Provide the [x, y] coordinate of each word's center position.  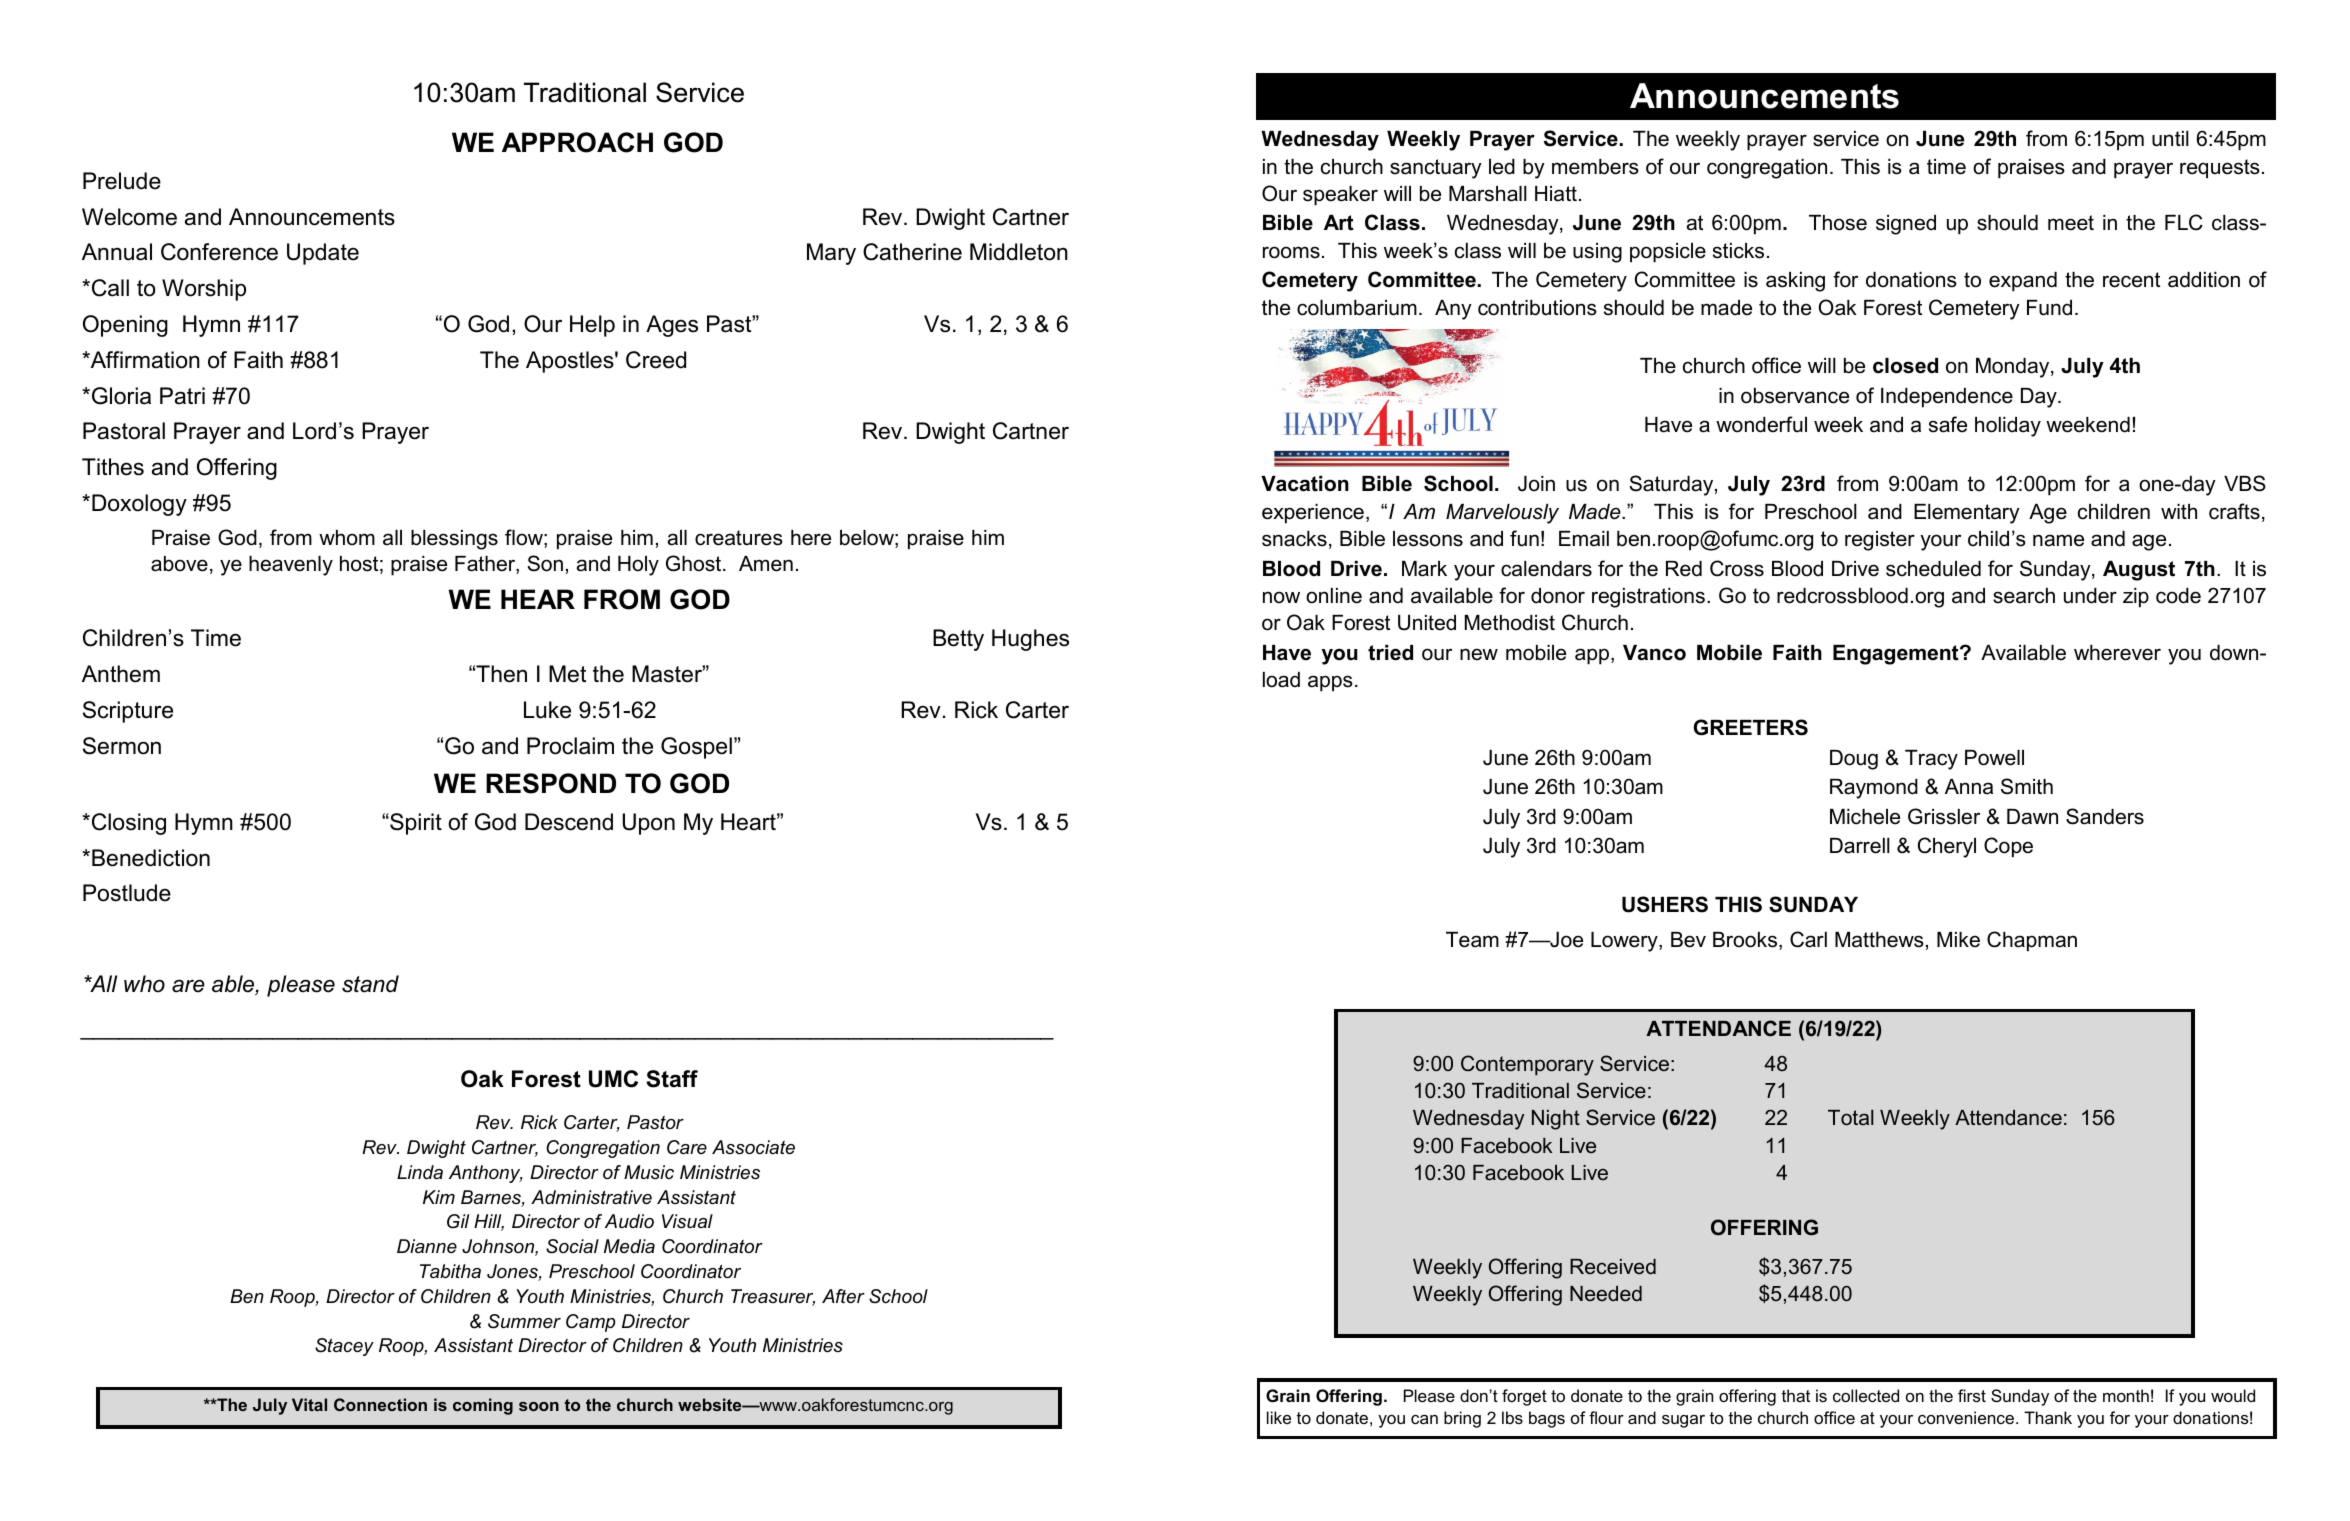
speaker [1340, 196]
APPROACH [577, 142]
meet [2071, 223]
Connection [380, 1404]
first [1972, 1395]
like [1279, 1417]
